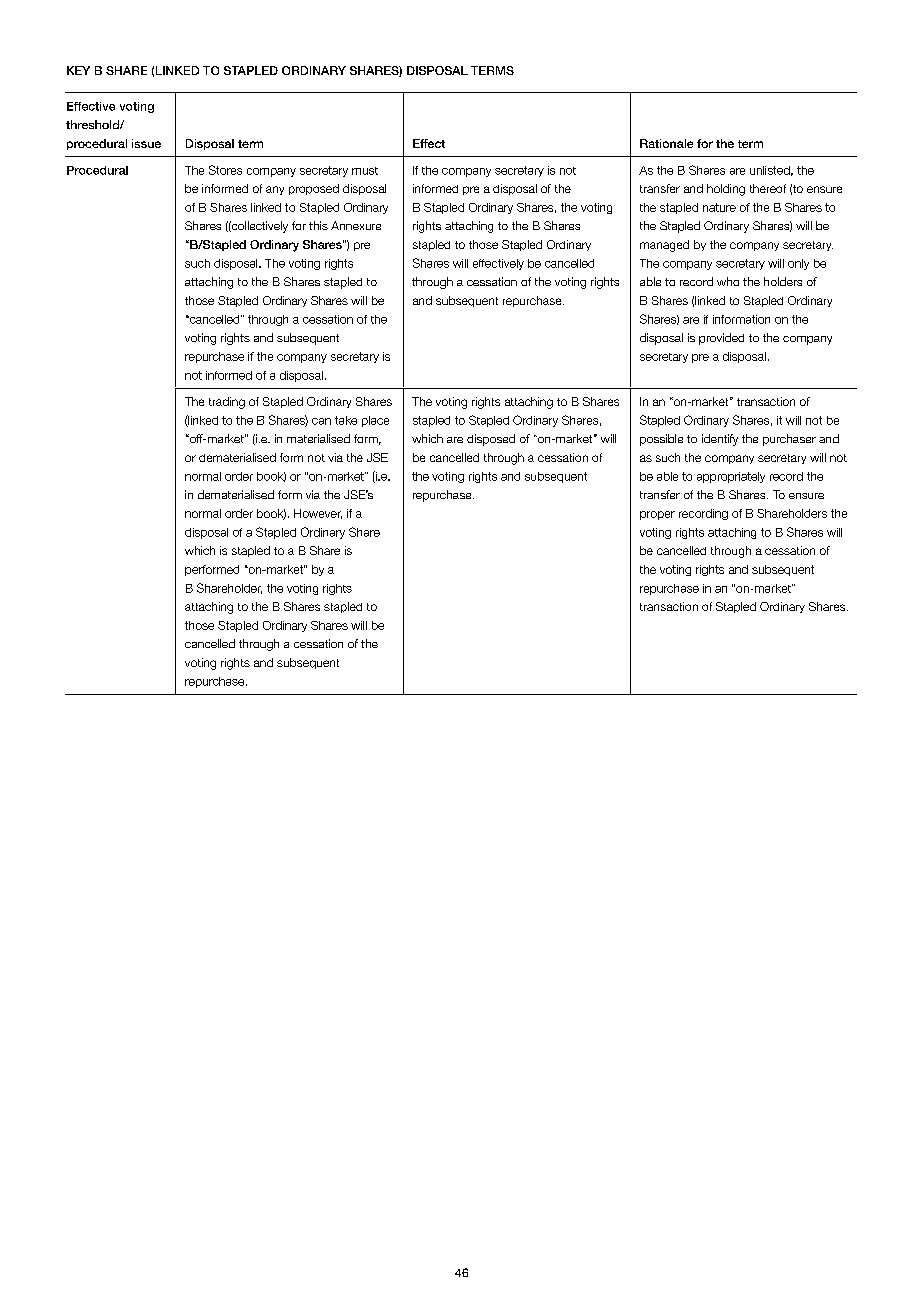  What do you see at coordinates (314, 189) in the screenshot?
I see `proposed` at bounding box center [314, 189].
